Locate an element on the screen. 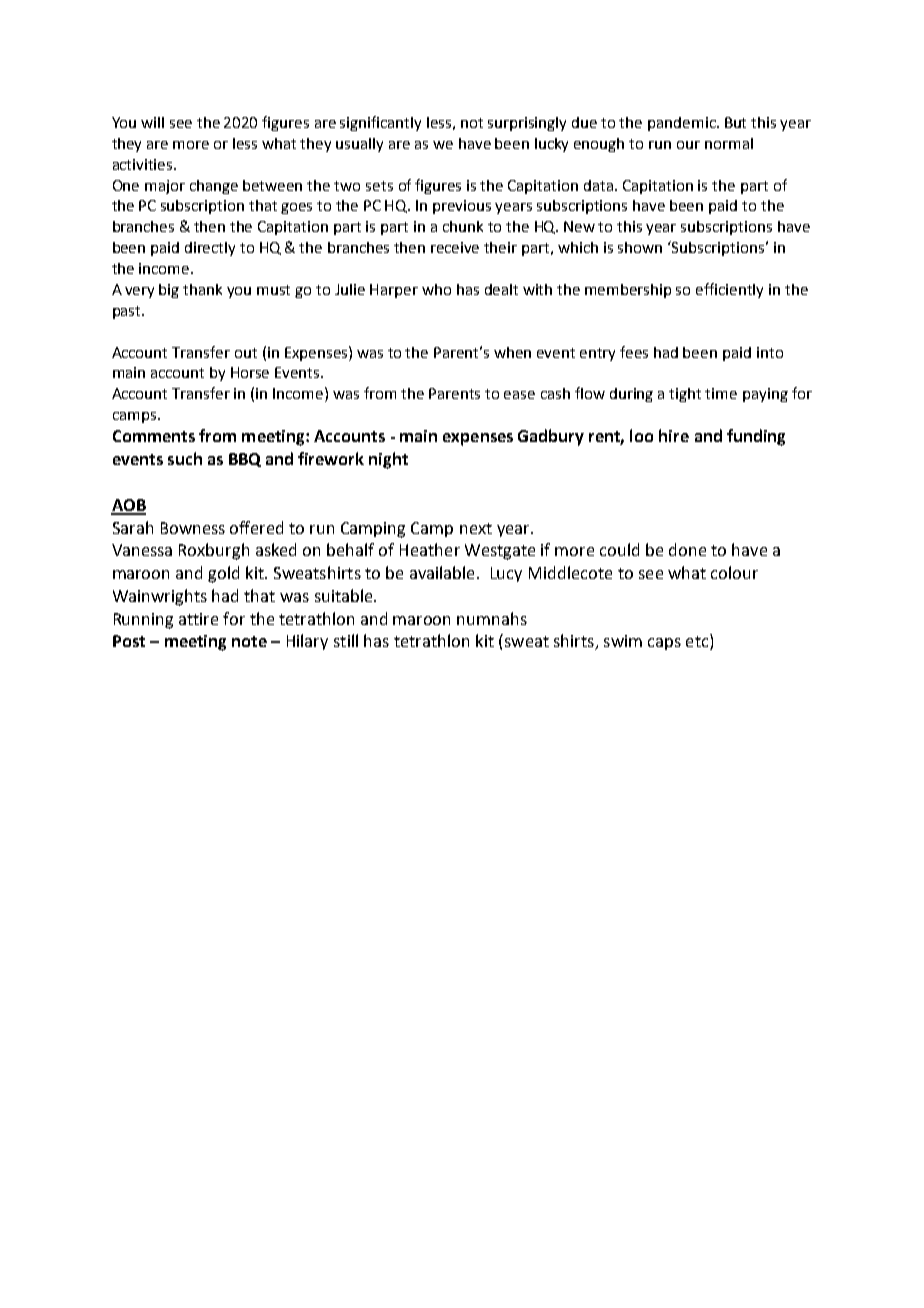  who is located at coordinates (436, 289).
